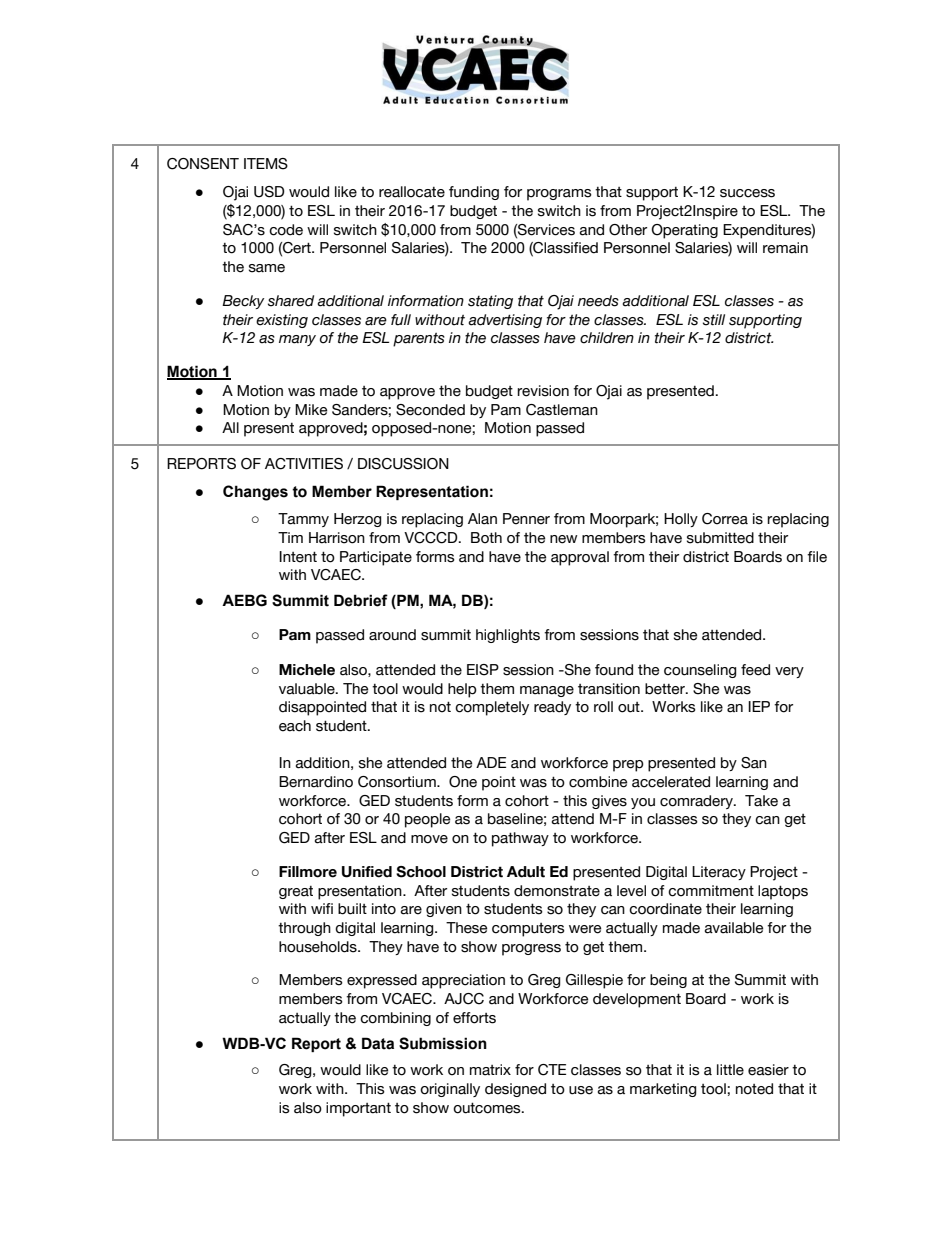 The image size is (952, 1233). What do you see at coordinates (515, 1090) in the screenshot?
I see `designed` at bounding box center [515, 1090].
